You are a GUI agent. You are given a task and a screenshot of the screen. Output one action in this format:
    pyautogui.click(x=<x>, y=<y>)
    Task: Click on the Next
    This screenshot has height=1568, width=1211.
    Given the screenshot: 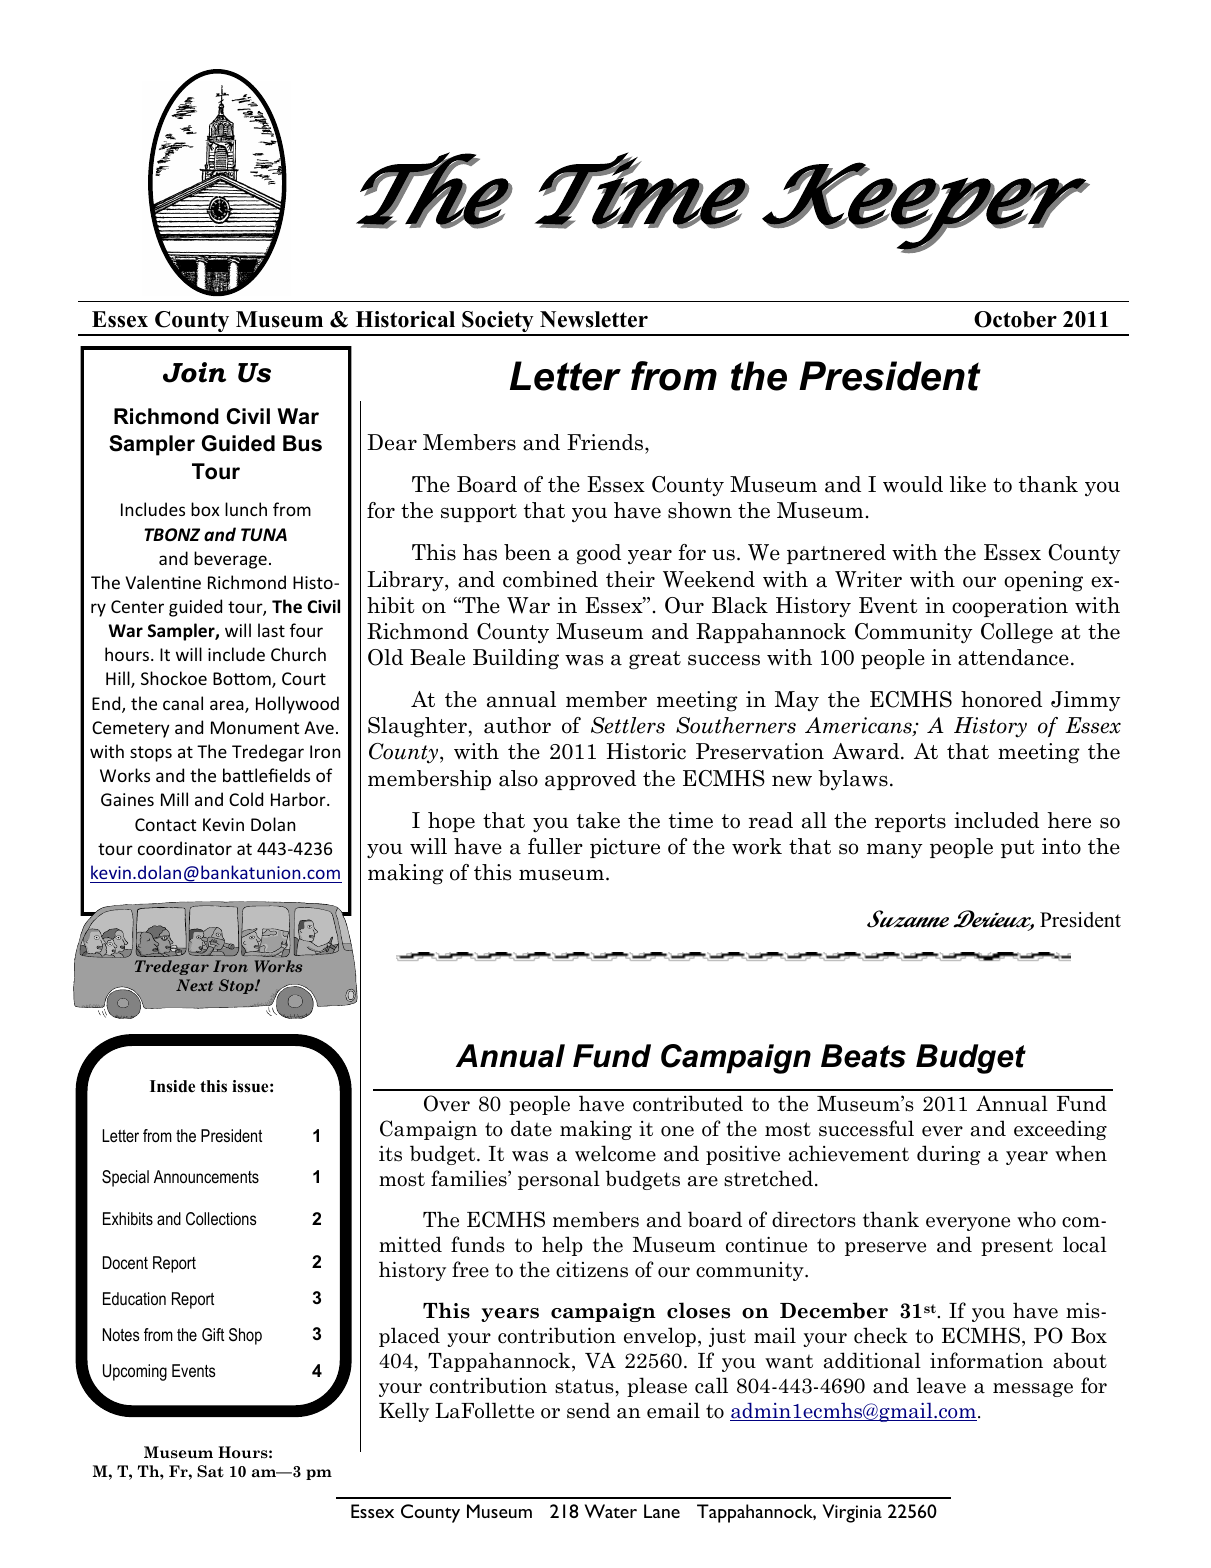 What is the action you would take?
    pyautogui.click(x=194, y=985)
